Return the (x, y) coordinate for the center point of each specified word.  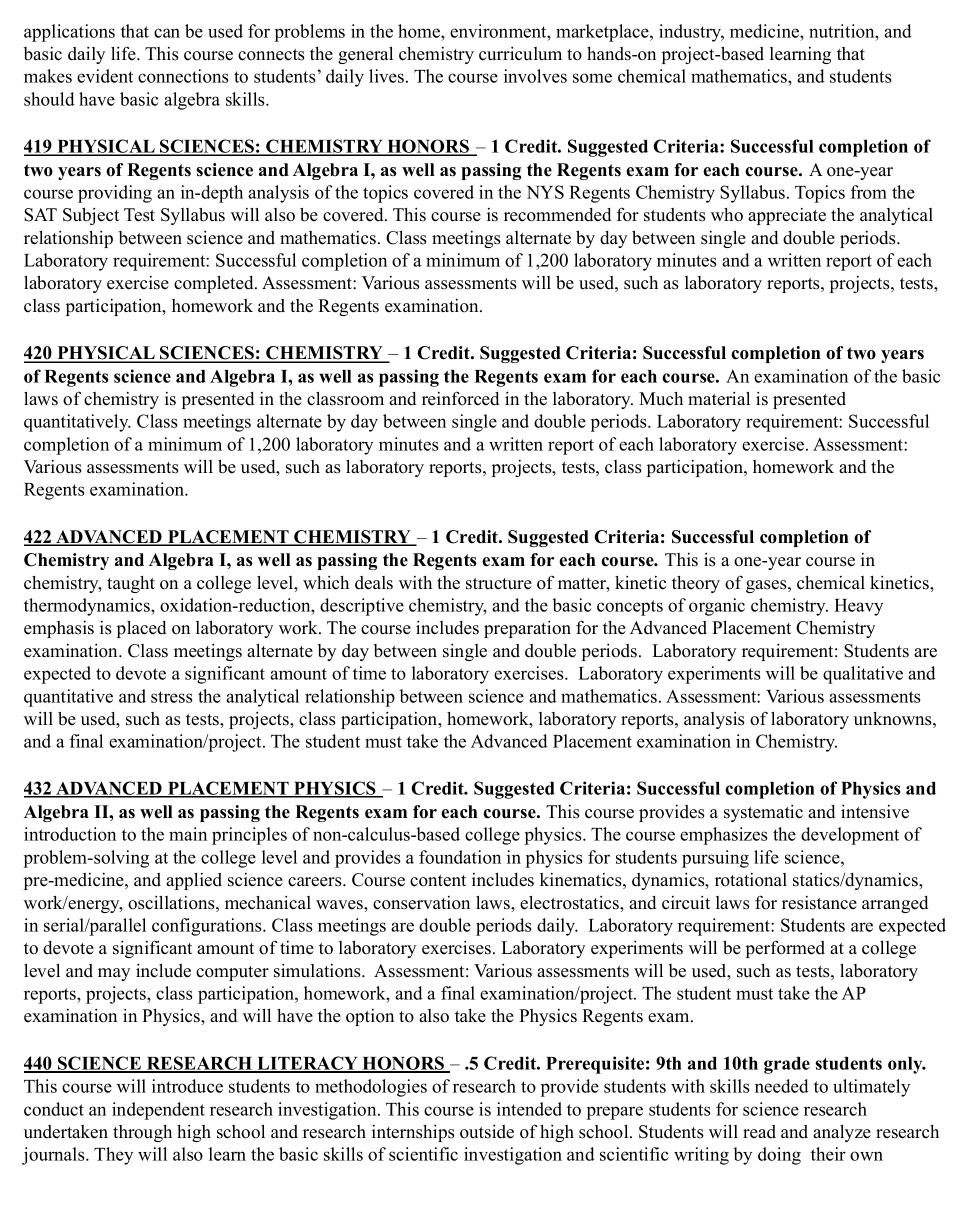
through (142, 1133)
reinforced (460, 398)
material (719, 399)
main (188, 834)
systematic (763, 813)
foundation (460, 857)
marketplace (603, 33)
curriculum (520, 54)
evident (105, 76)
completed (215, 284)
